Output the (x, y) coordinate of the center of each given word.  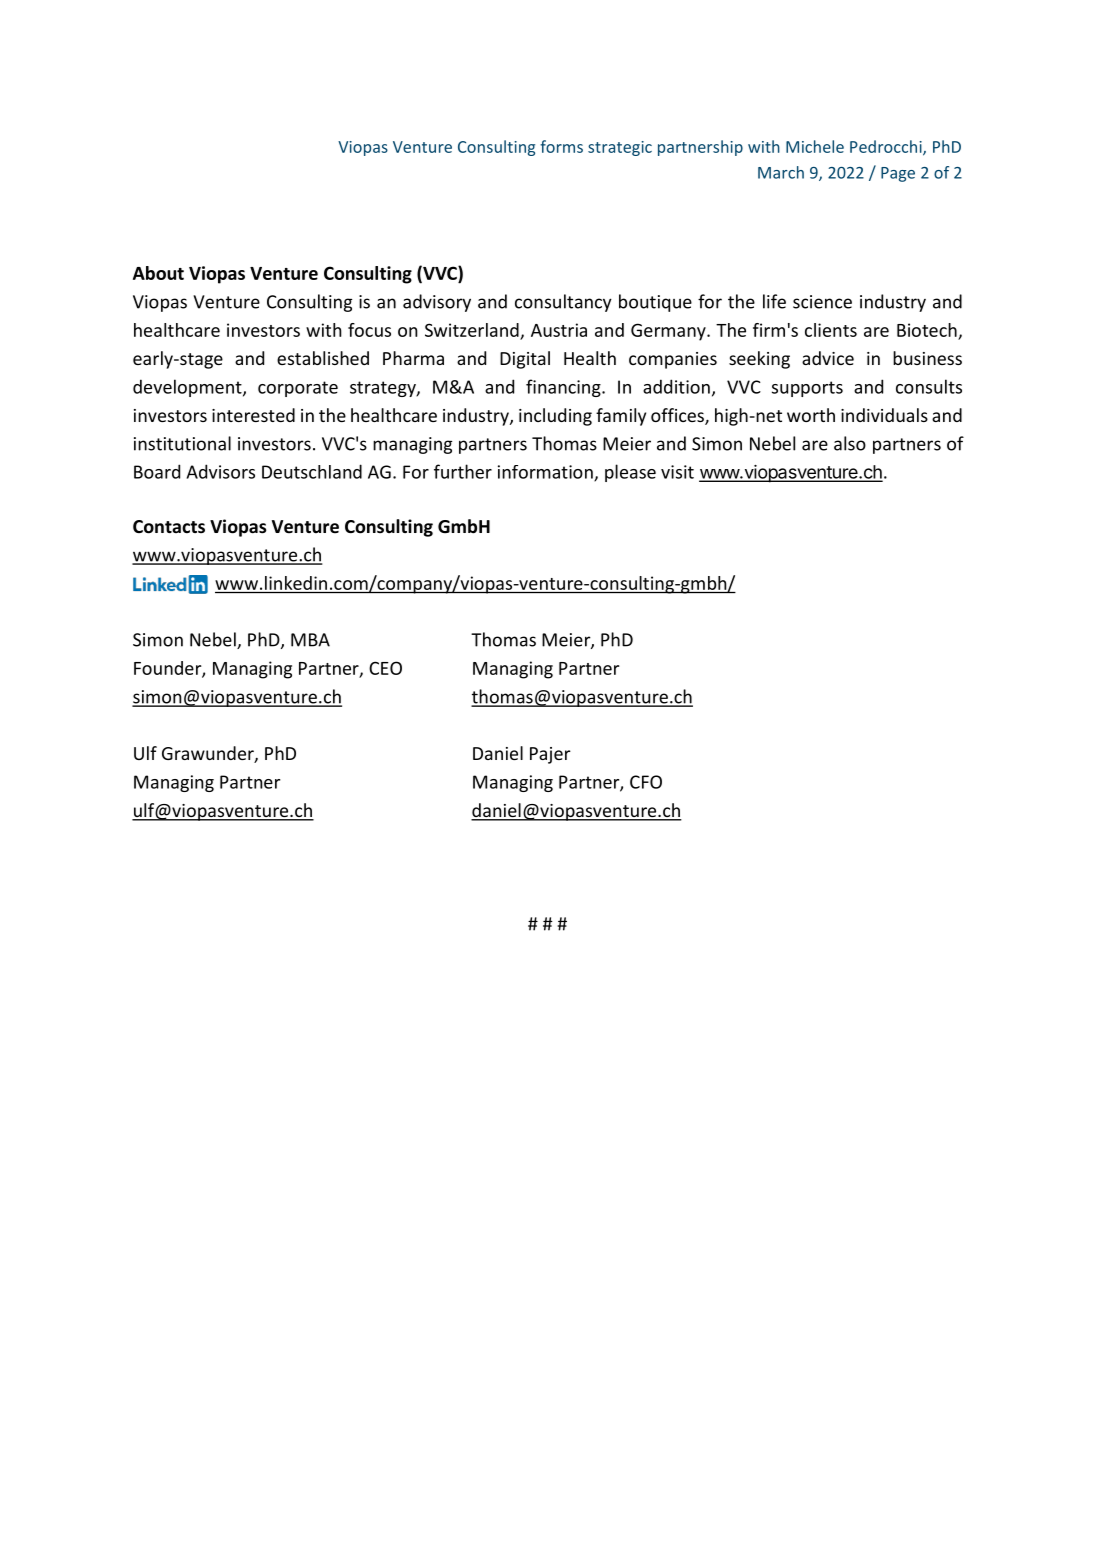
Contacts (169, 527)
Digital (525, 360)
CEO (385, 668)
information (546, 473)
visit (677, 472)
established (323, 358)
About (158, 273)
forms (561, 146)
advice (828, 358)
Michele (815, 146)
